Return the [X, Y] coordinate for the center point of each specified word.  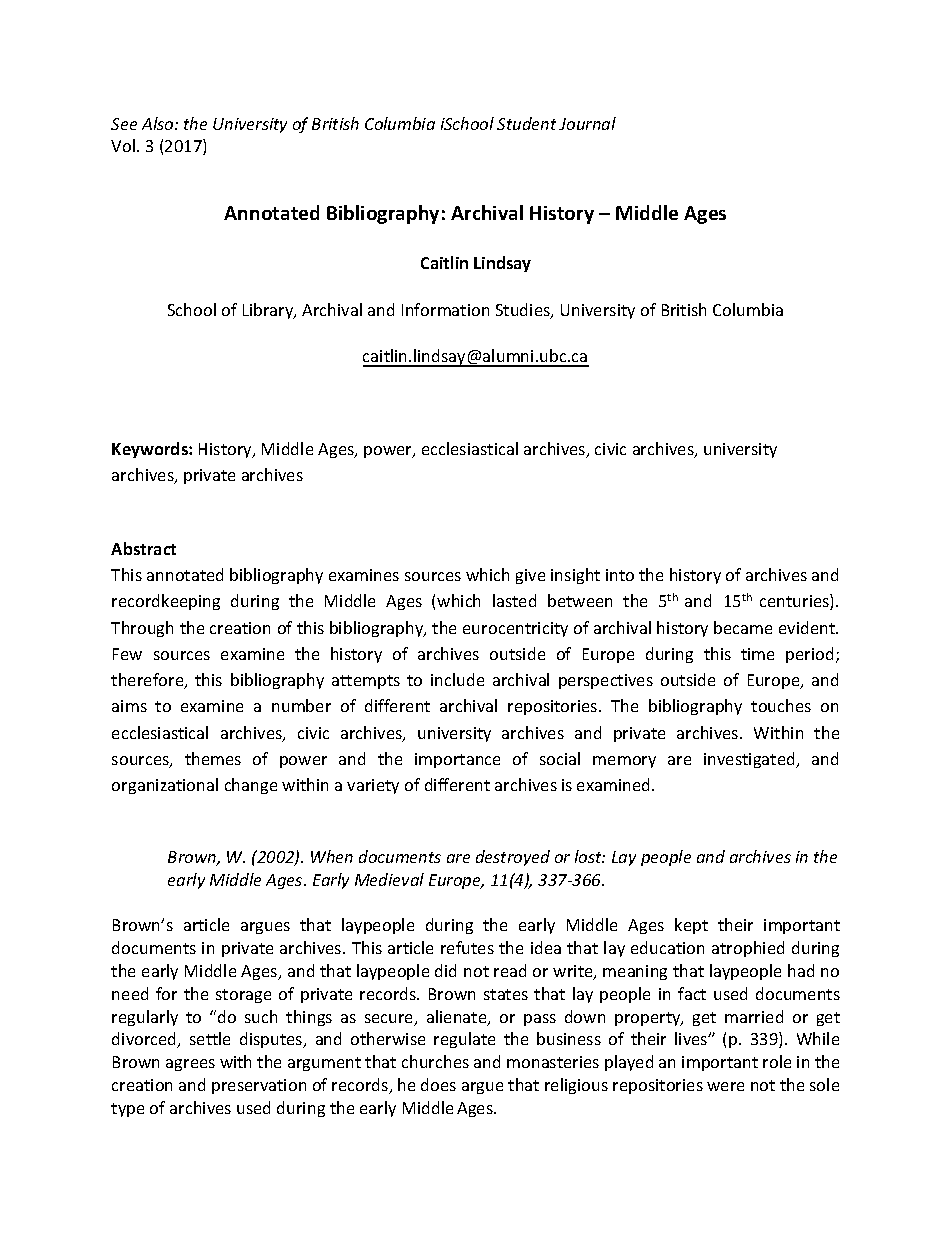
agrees [190, 1065]
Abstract [143, 548]
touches [781, 705]
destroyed [513, 858]
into [620, 575]
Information [445, 309]
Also [159, 123]
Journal [587, 123]
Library [269, 311]
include [457, 679]
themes [213, 758]
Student [526, 123]
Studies [524, 311]
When [332, 856]
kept [691, 926]
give [530, 576]
